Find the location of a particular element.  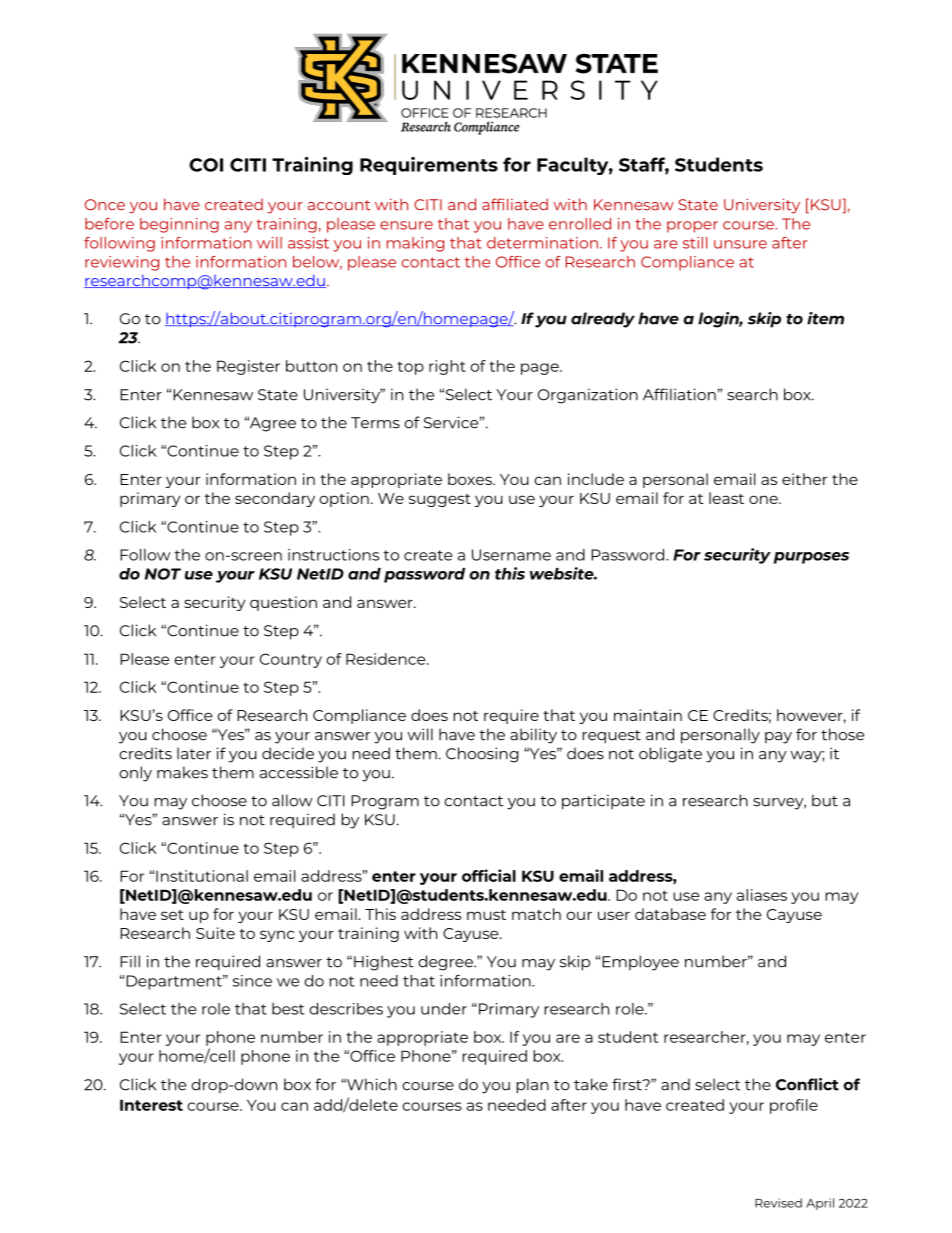

pay is located at coordinates (778, 738).
